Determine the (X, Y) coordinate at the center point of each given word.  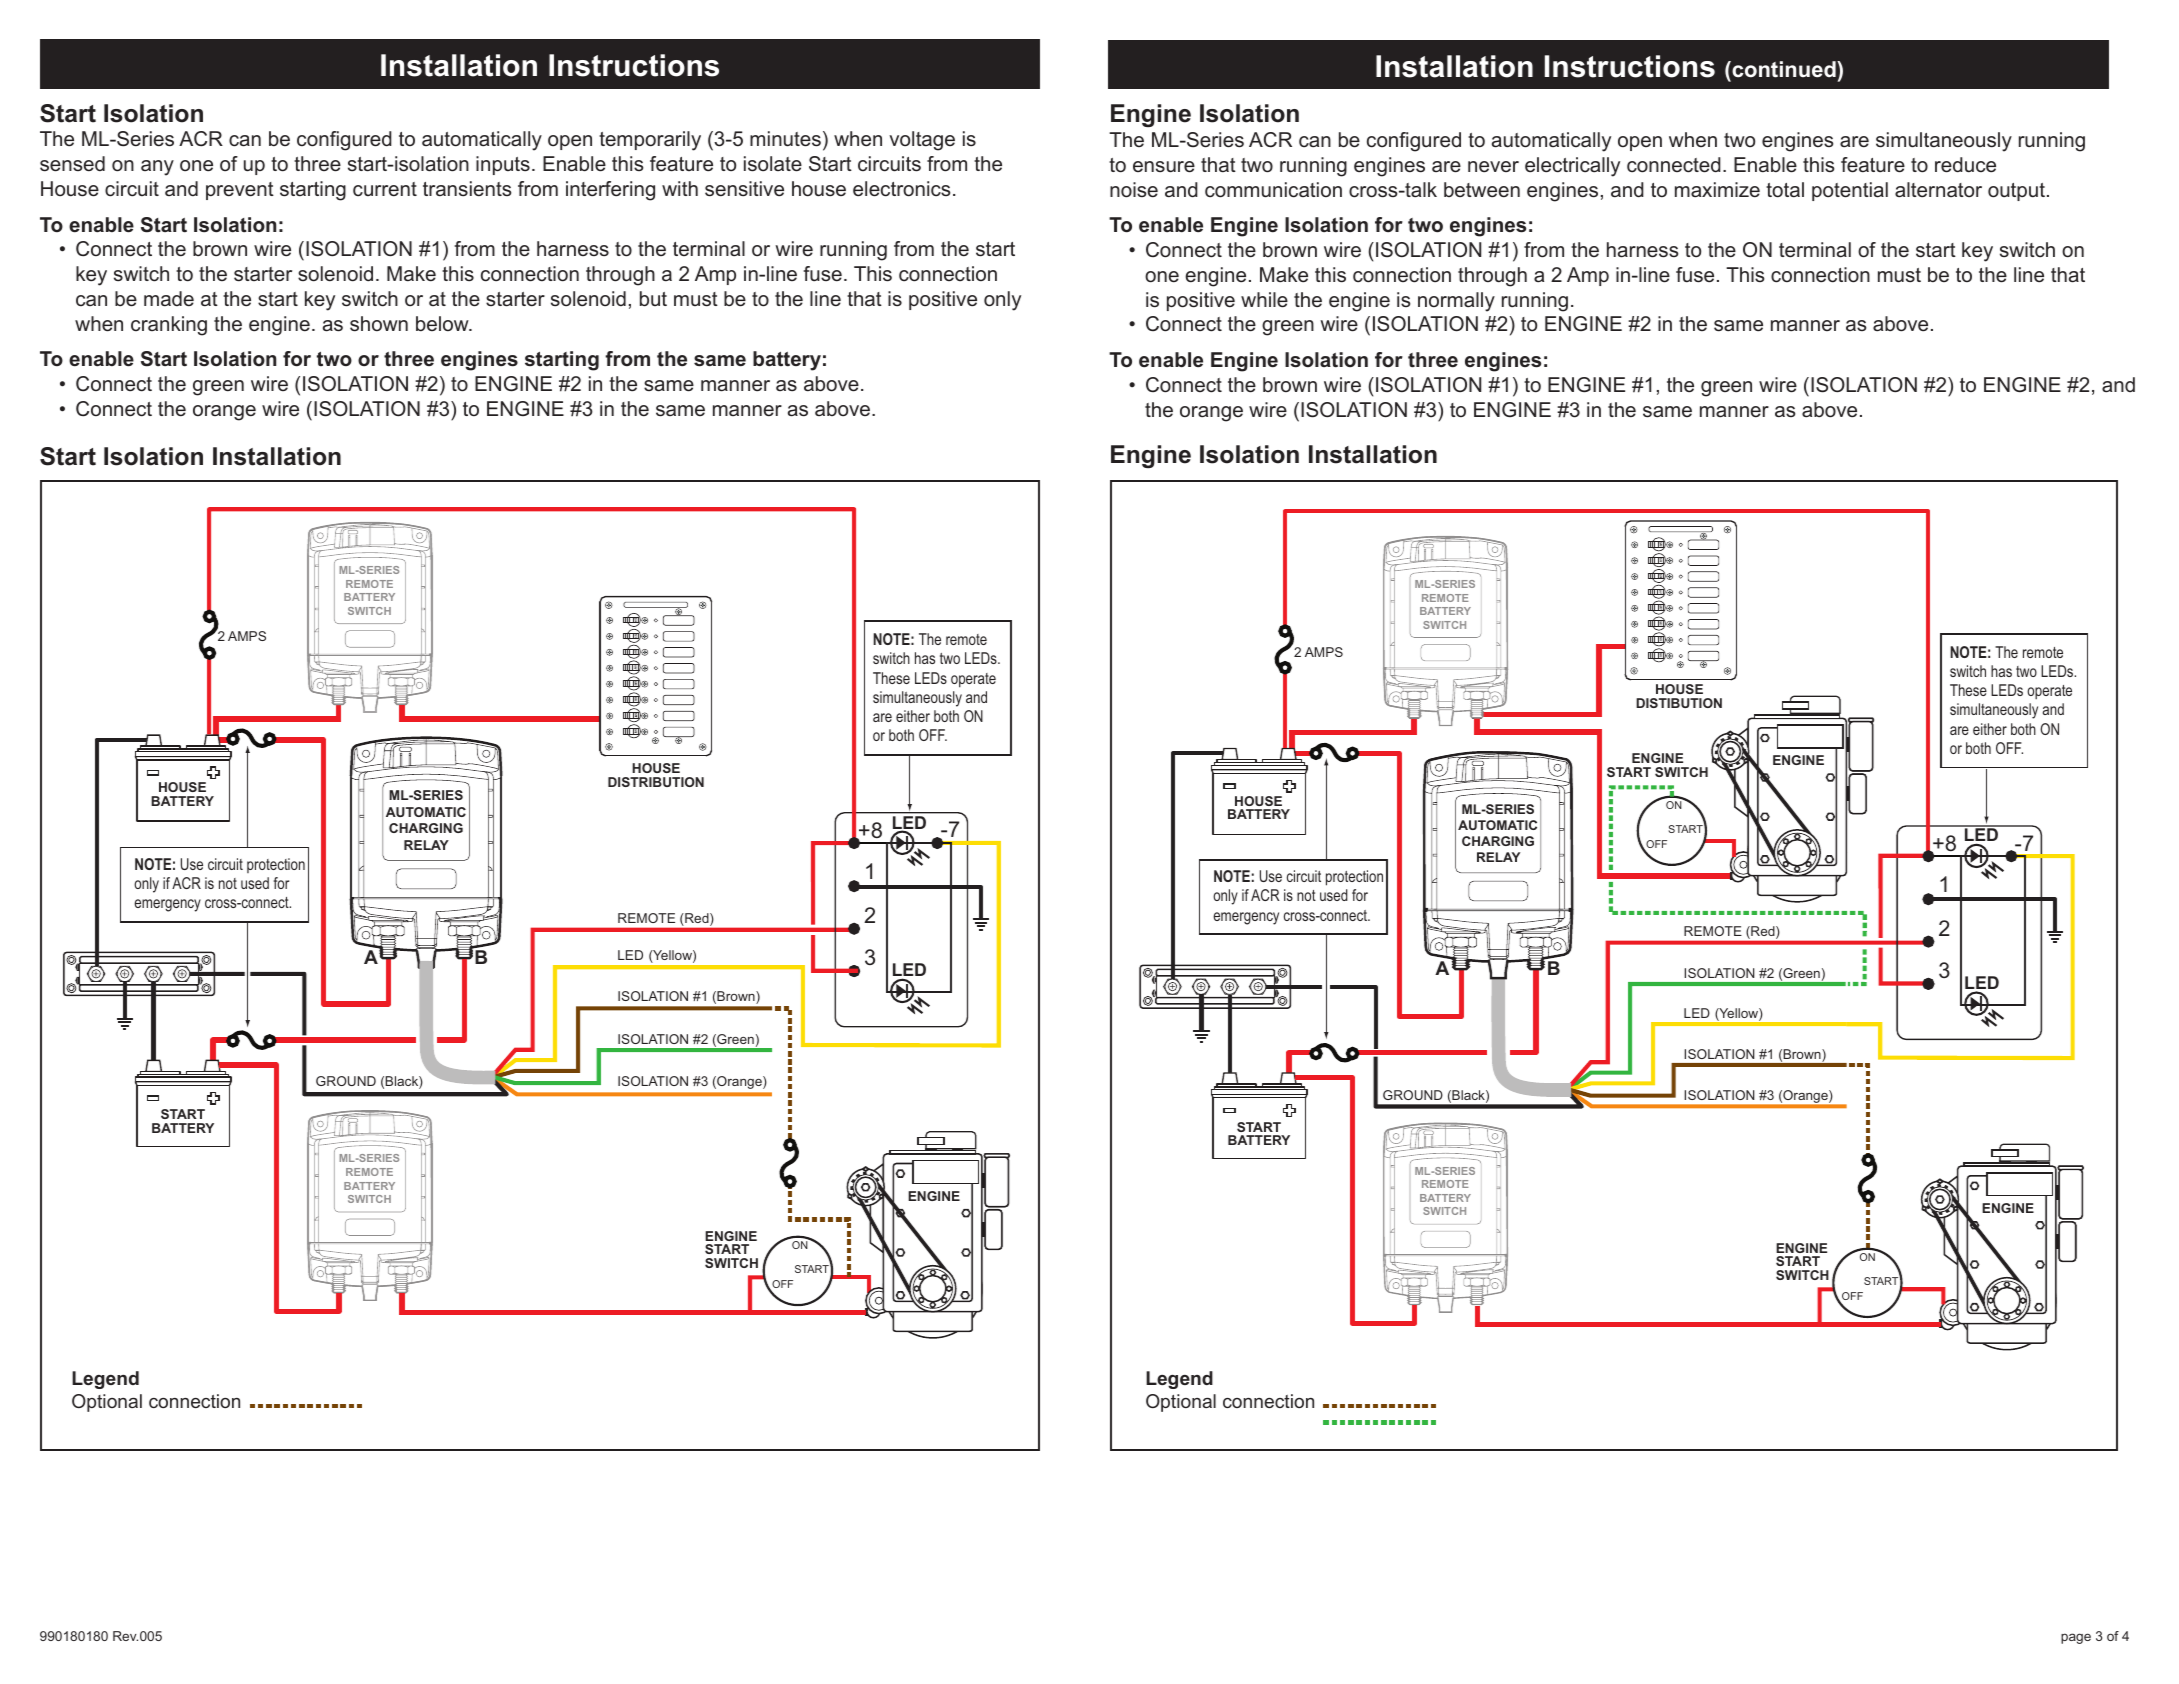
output (2016, 192)
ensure (1164, 167)
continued (1784, 69)
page (2076, 1638)
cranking (169, 326)
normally (1456, 302)
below (443, 323)
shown (379, 324)
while (1264, 300)
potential (1850, 191)
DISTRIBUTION (656, 782)
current (385, 189)
